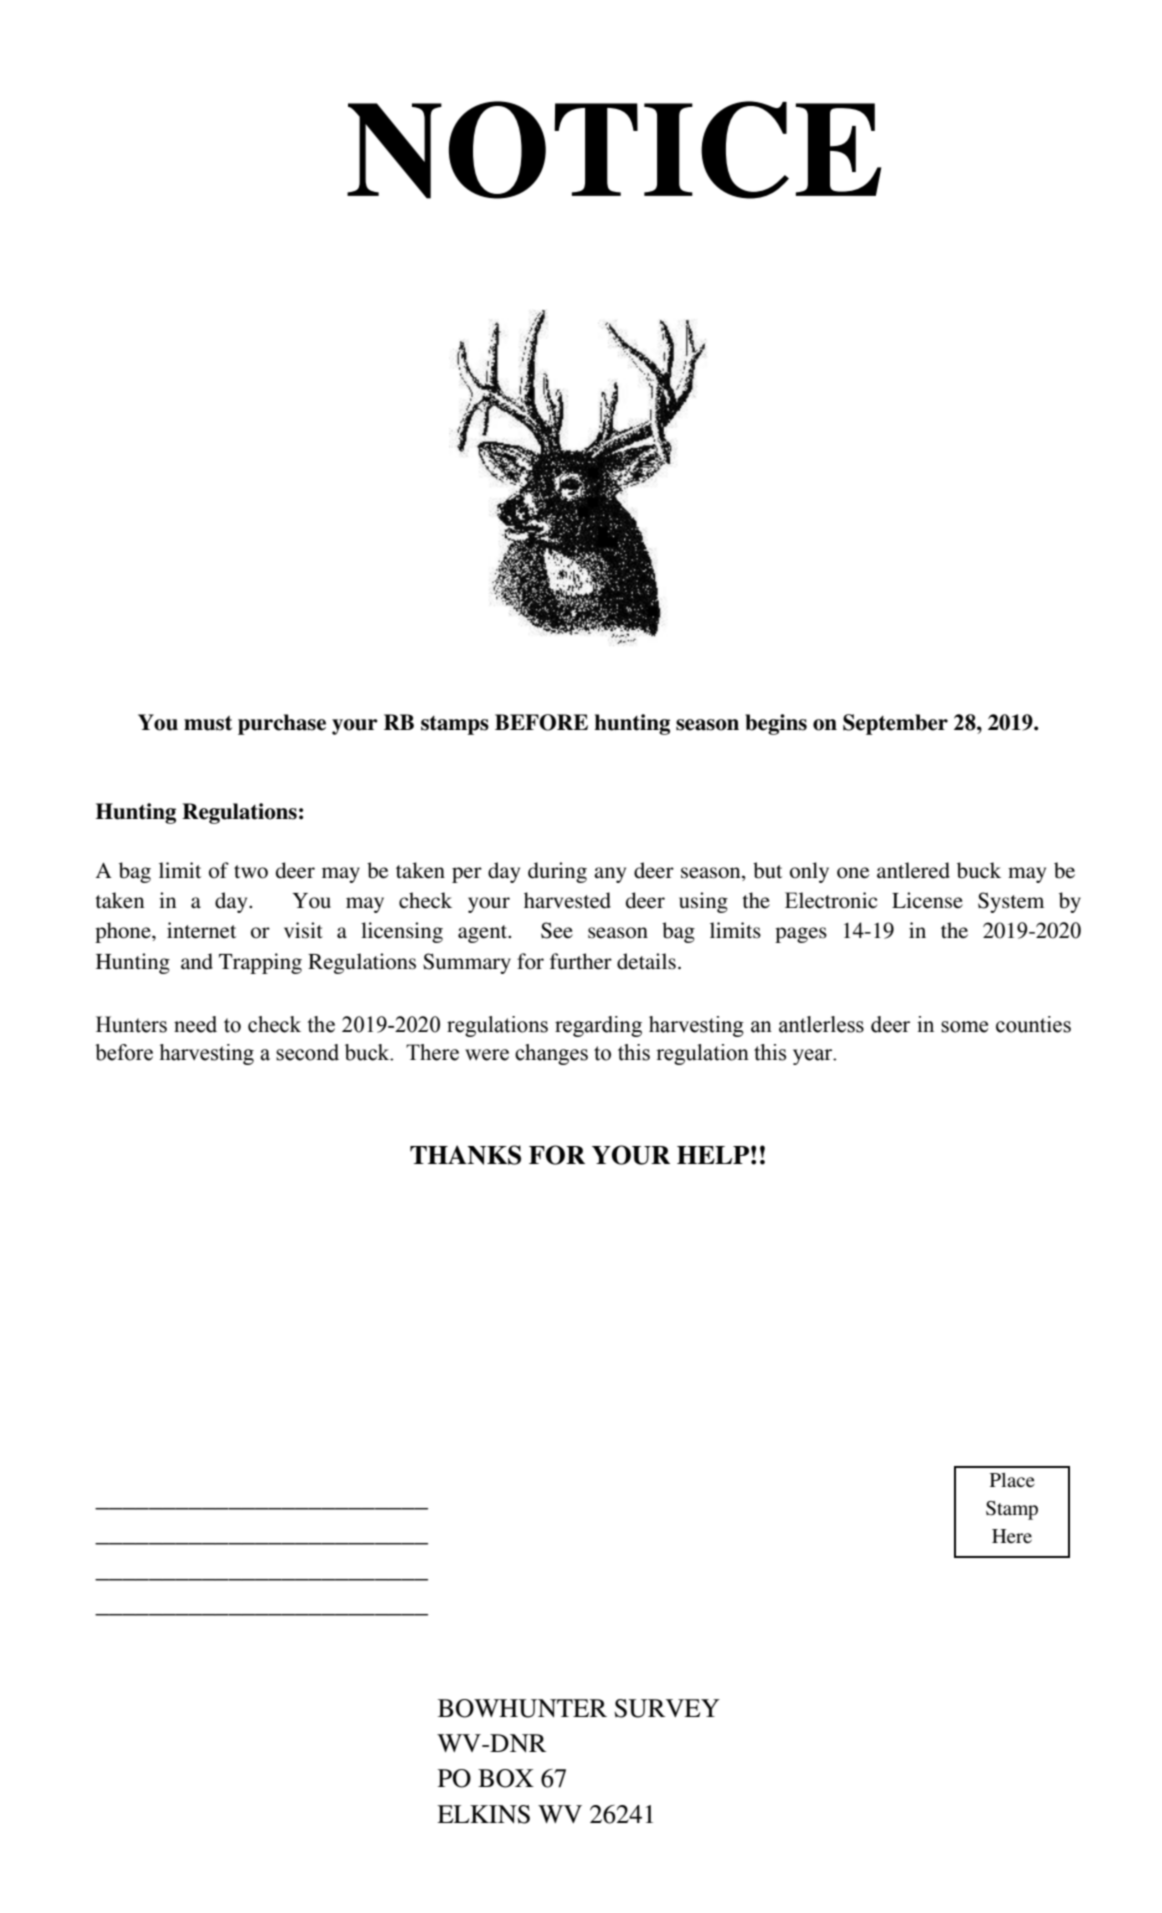 This image has height=1913, width=1162. I want to click on Place, so click(1012, 1480).
